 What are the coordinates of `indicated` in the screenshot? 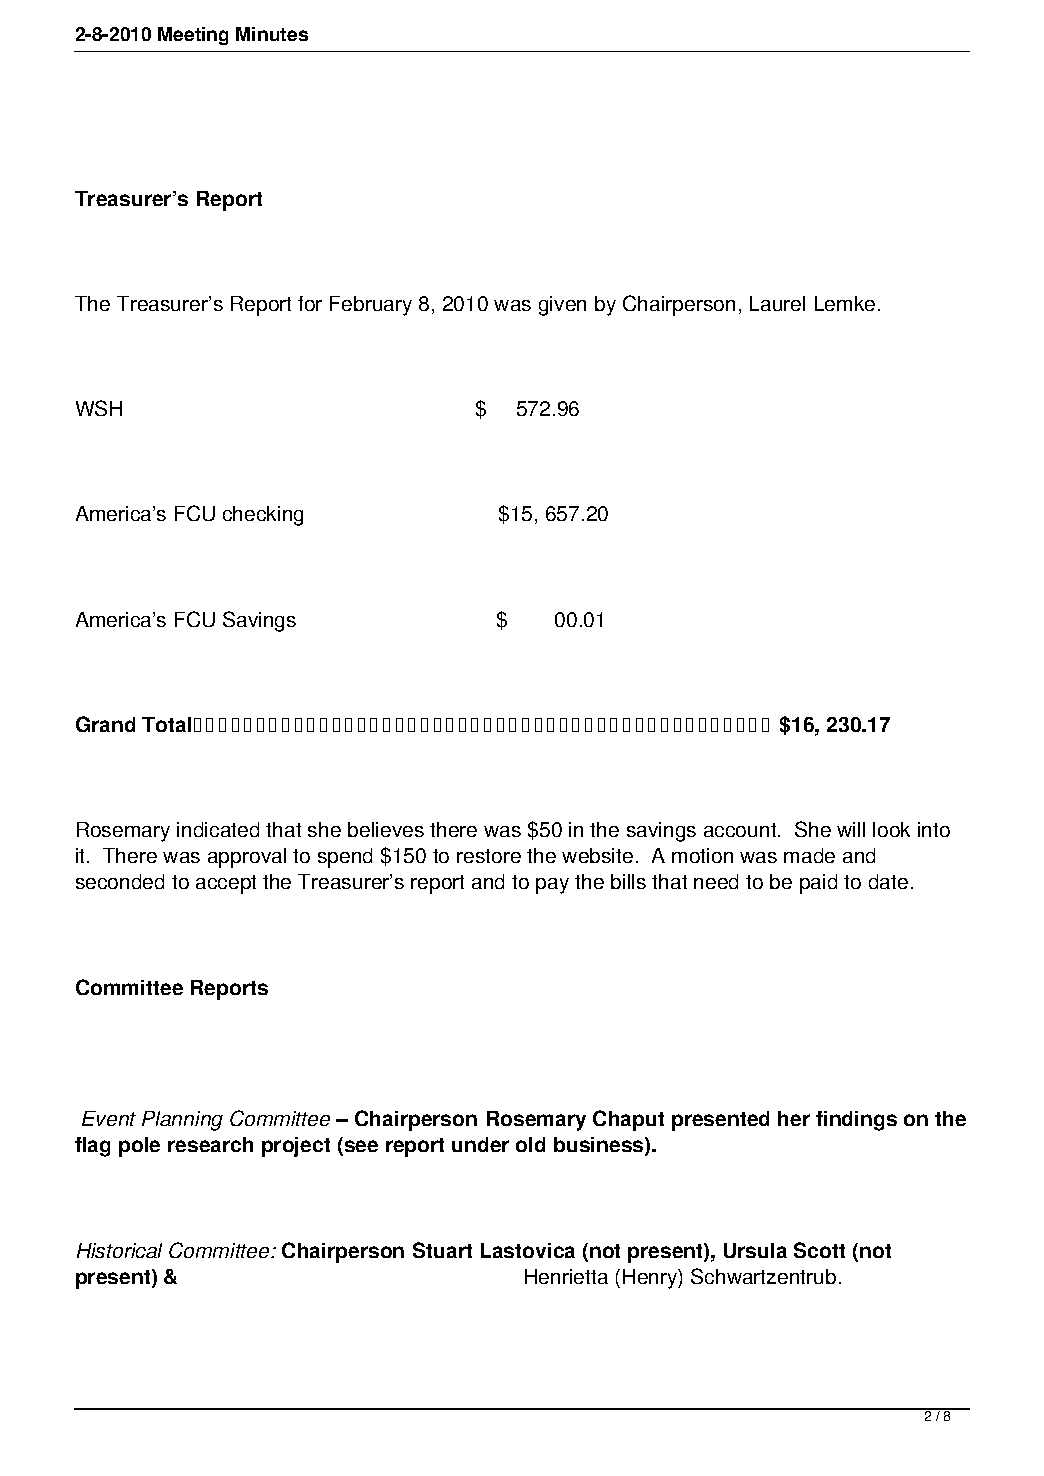 It's located at (218, 829).
